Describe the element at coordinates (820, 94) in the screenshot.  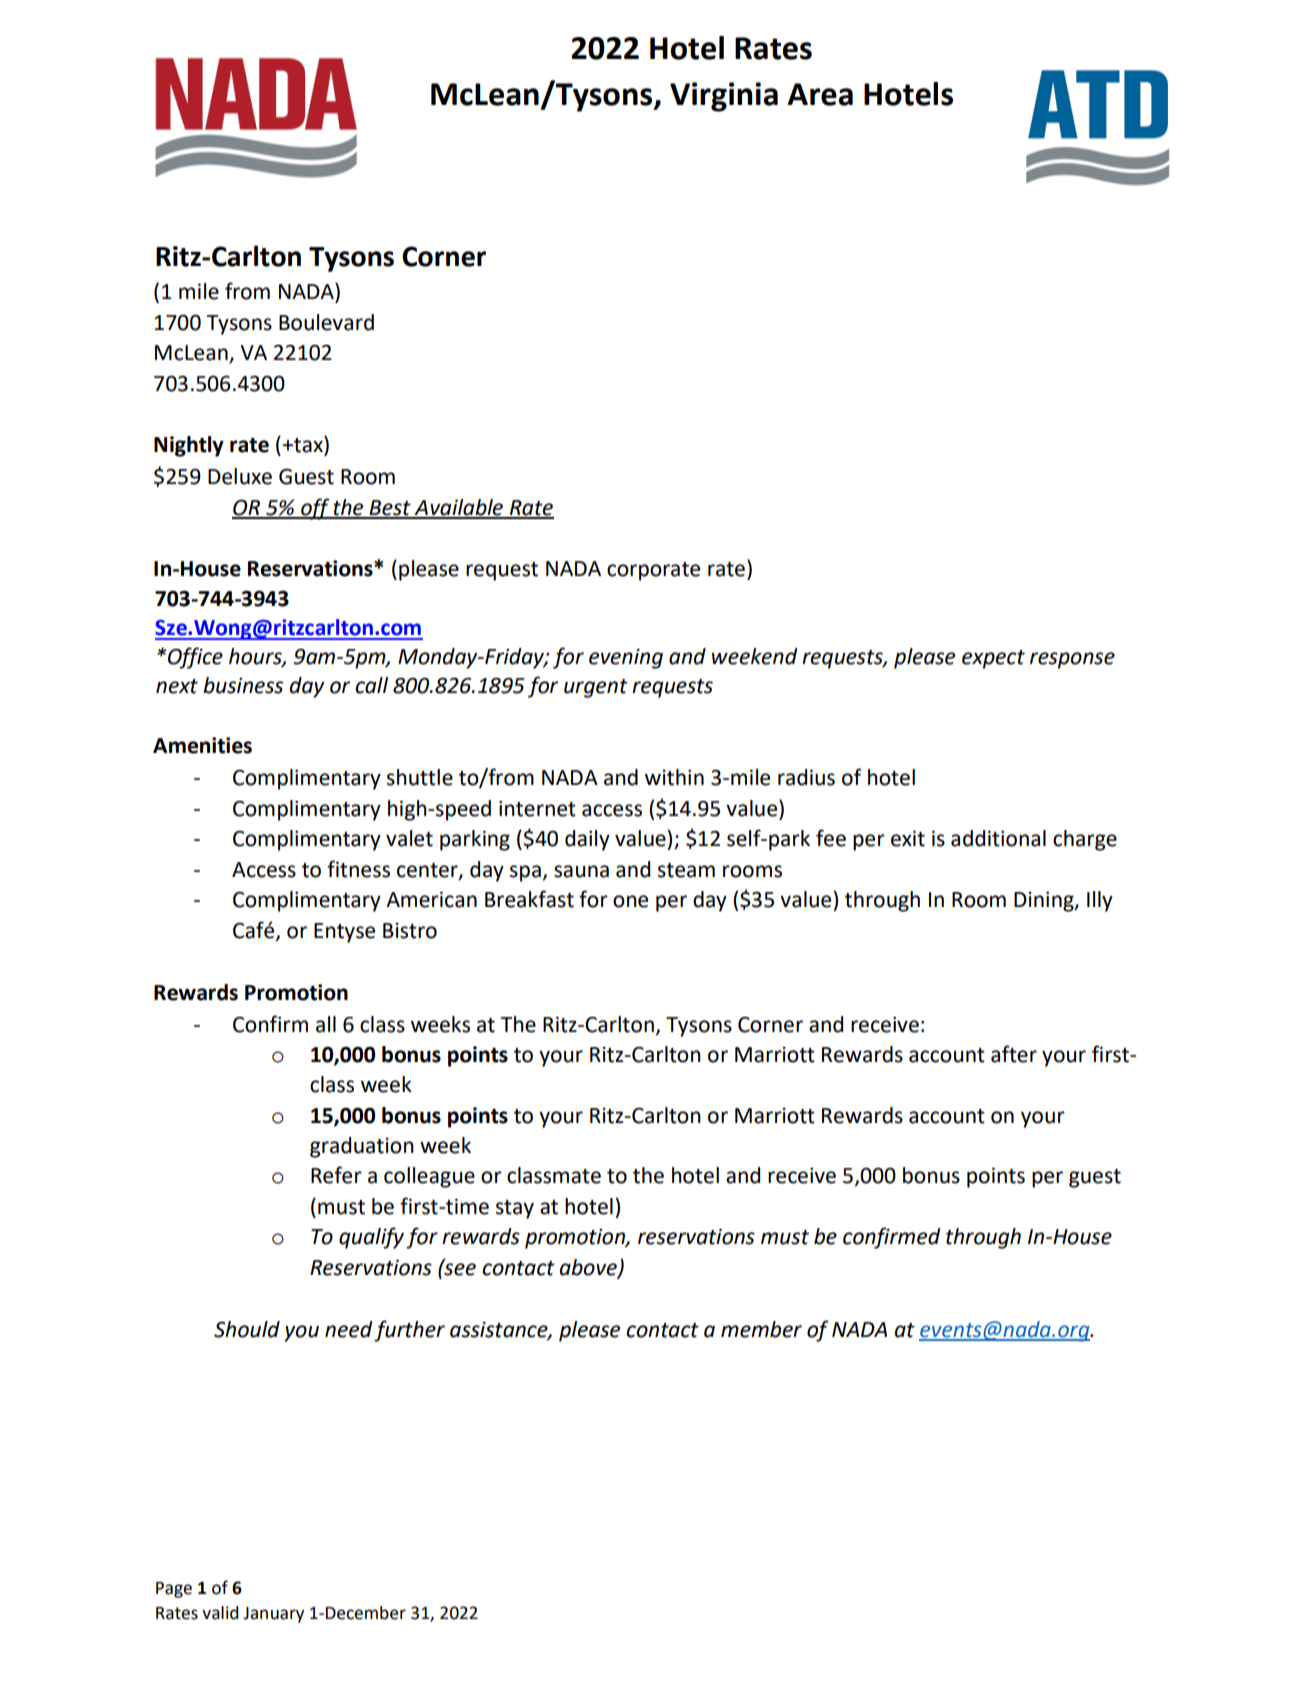
I see `Area` at that location.
